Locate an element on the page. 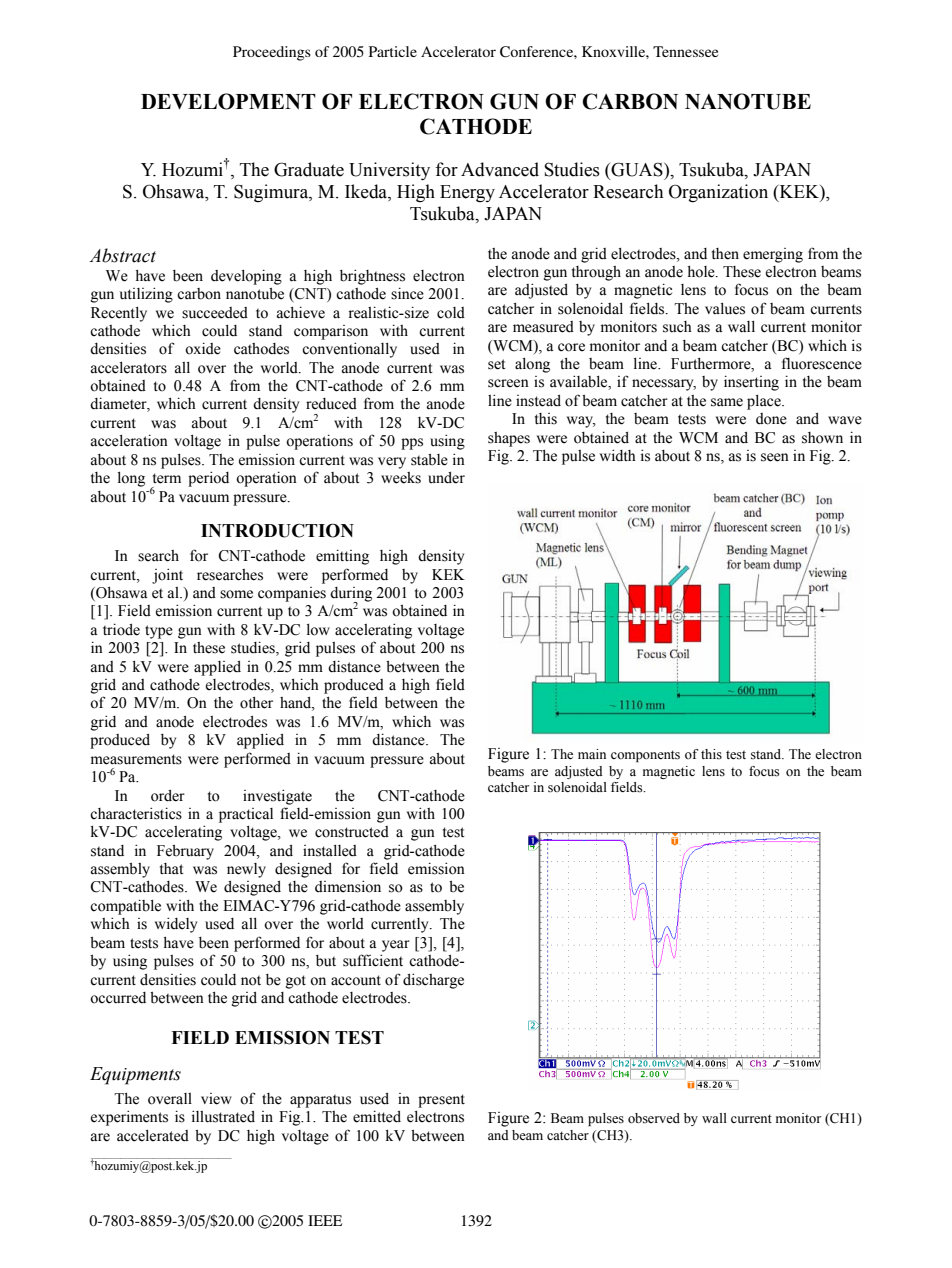  DEVELOPMENT is located at coordinates (228, 101).
